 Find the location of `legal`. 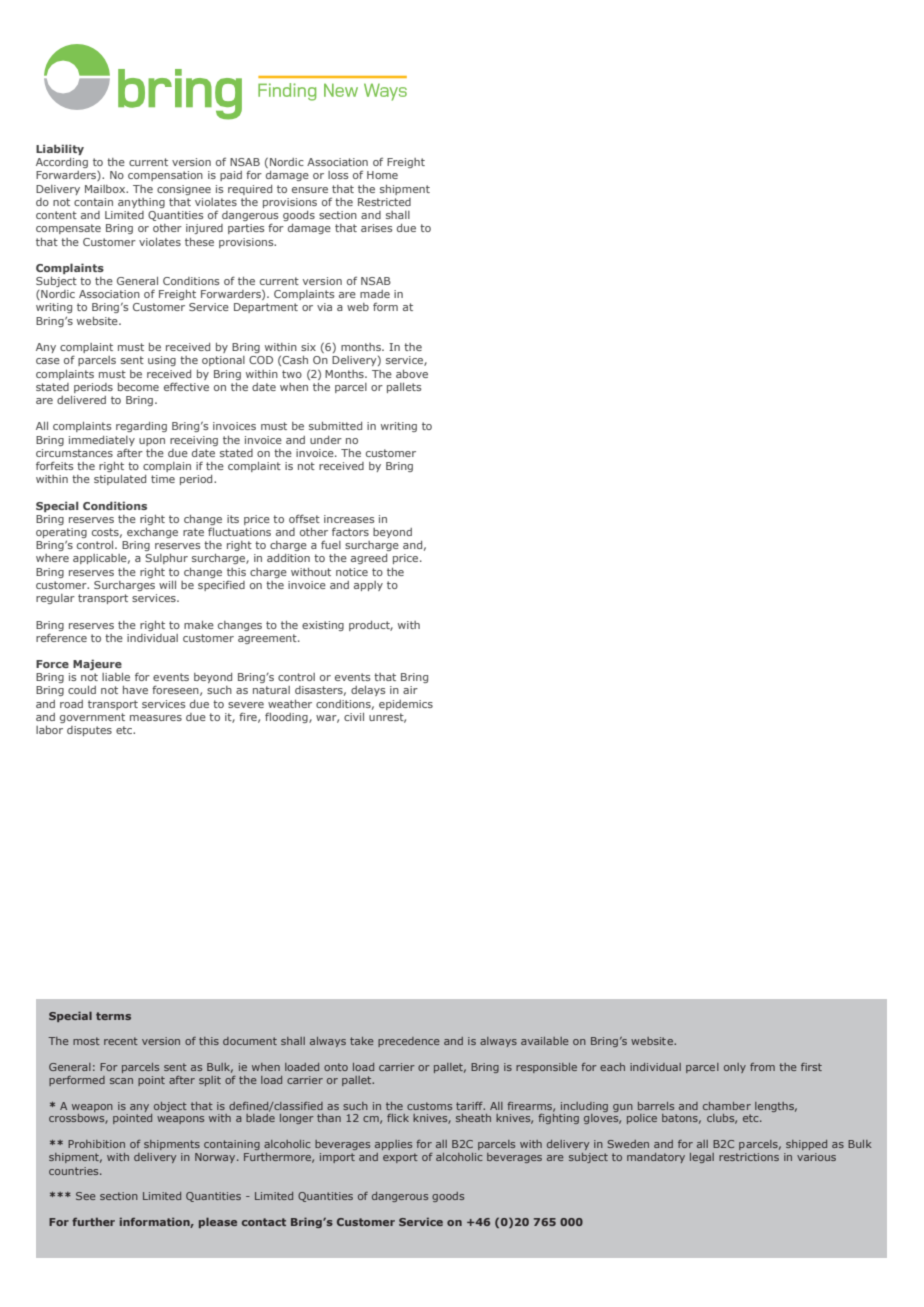

legal is located at coordinates (702, 1158).
